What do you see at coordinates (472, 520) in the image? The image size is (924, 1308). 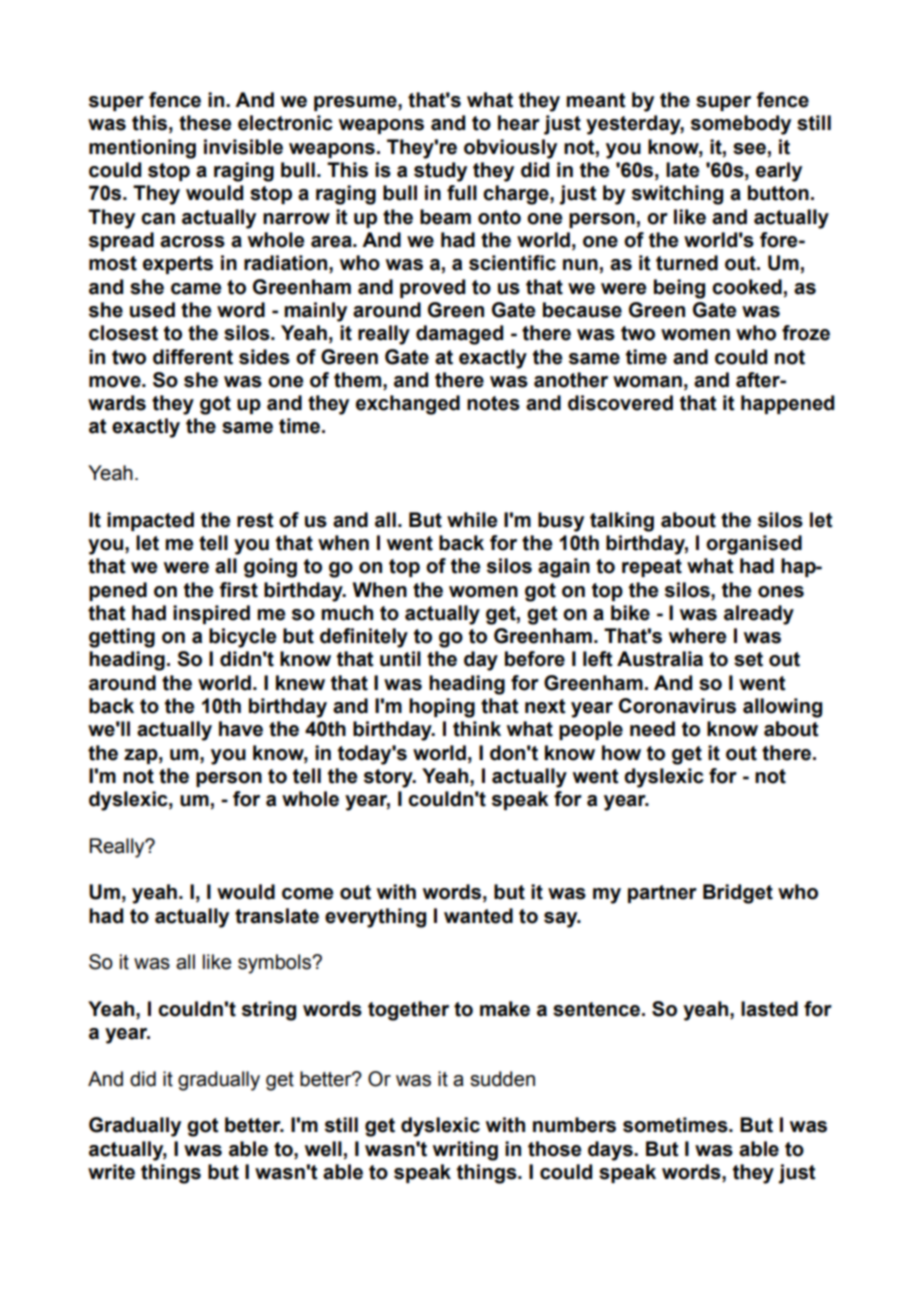 I see `while` at bounding box center [472, 520].
